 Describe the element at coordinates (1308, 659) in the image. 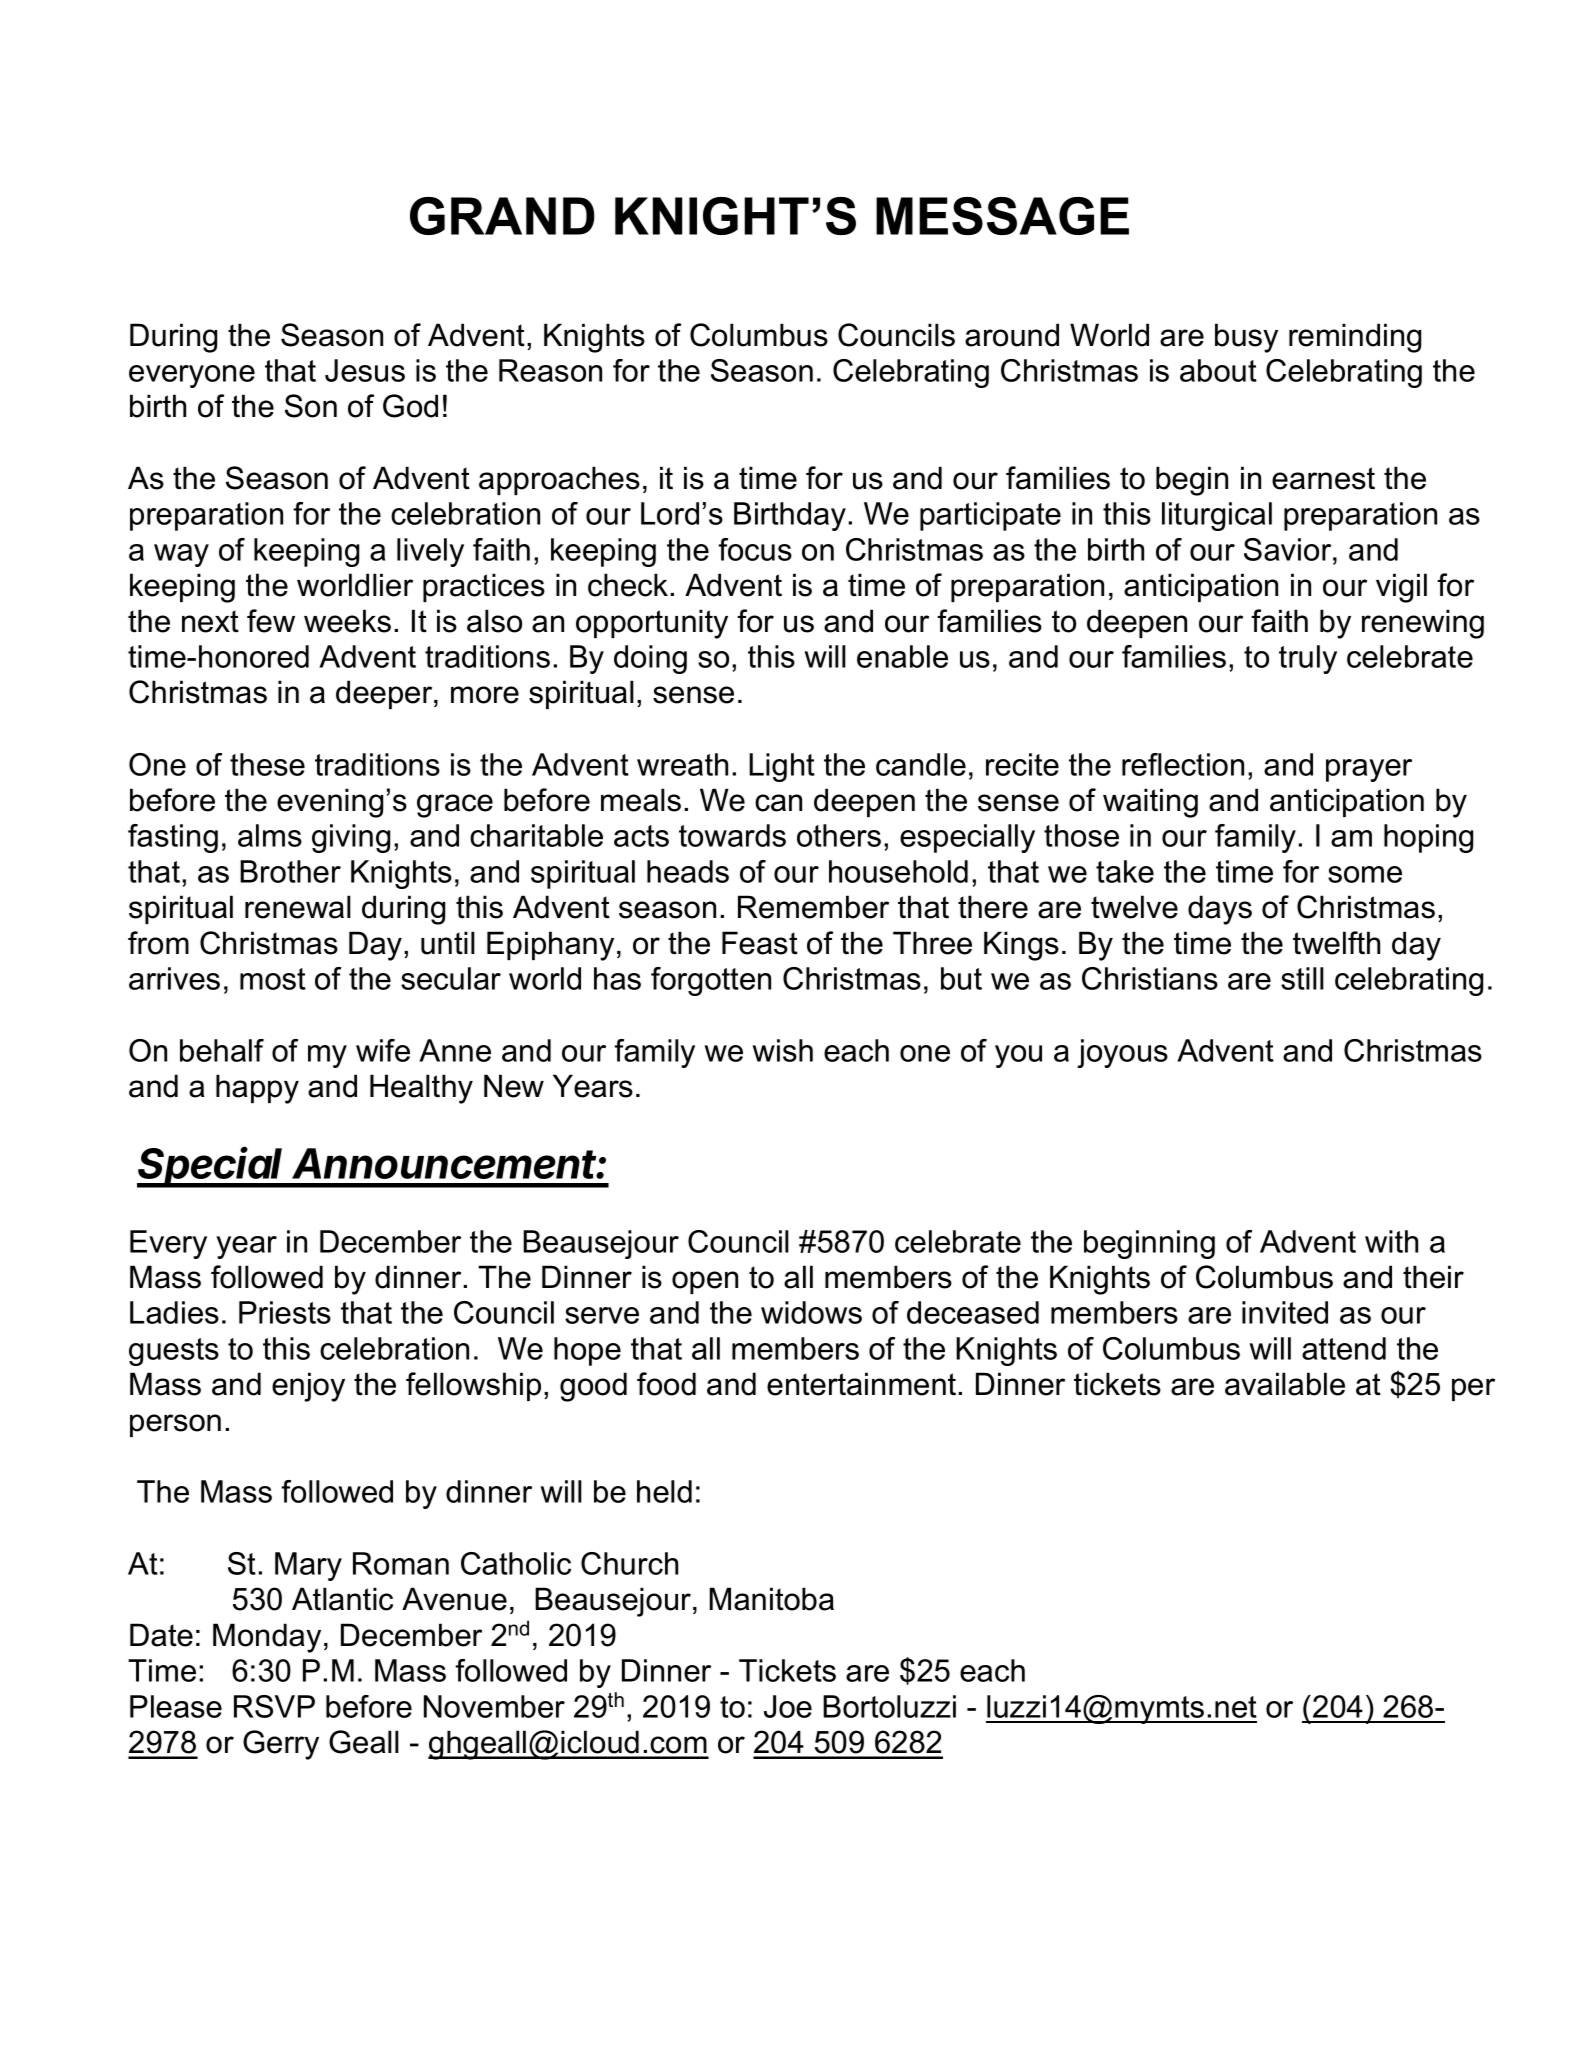

I see `truly` at that location.
